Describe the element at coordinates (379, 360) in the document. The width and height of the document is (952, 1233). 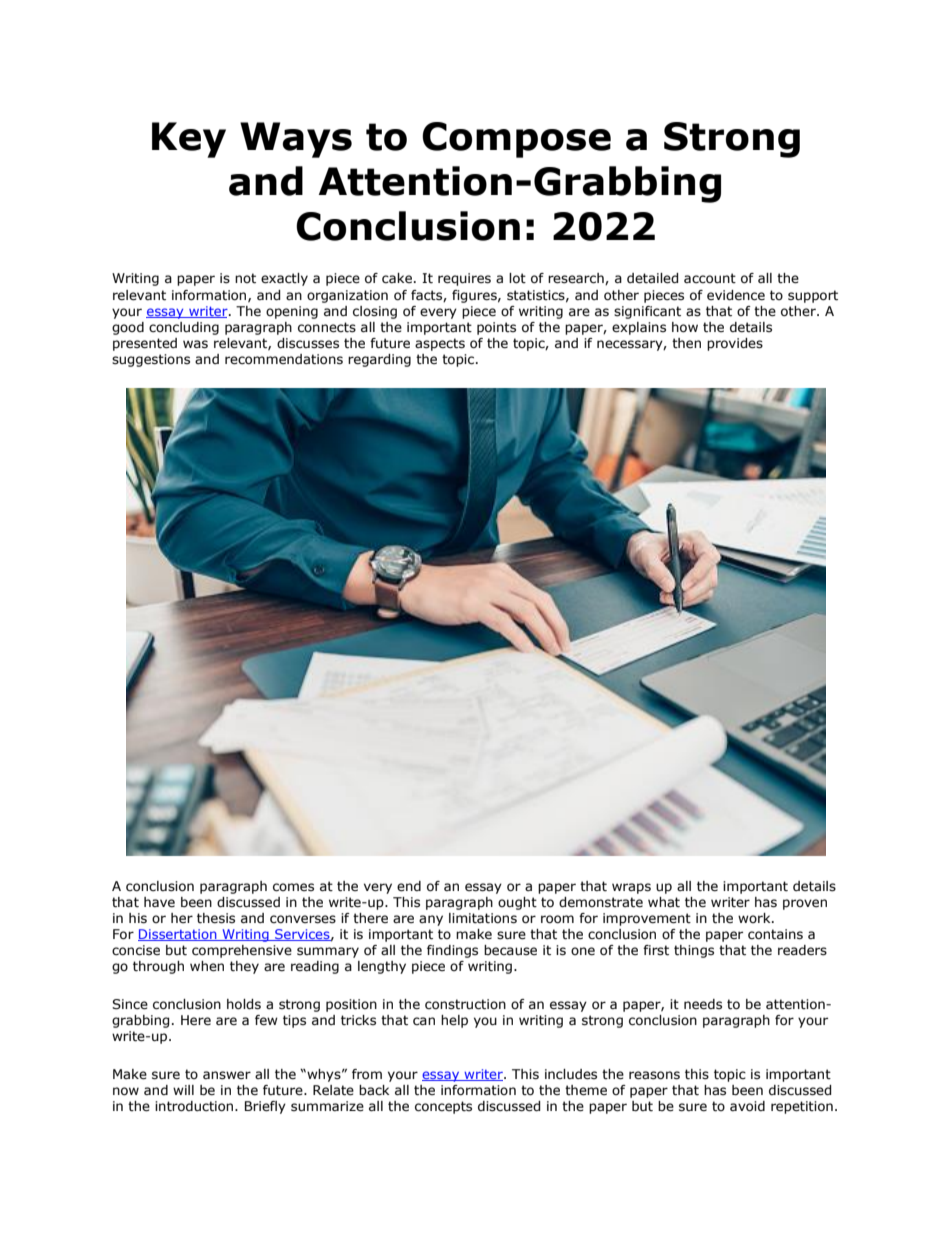
I see `regarding` at that location.
